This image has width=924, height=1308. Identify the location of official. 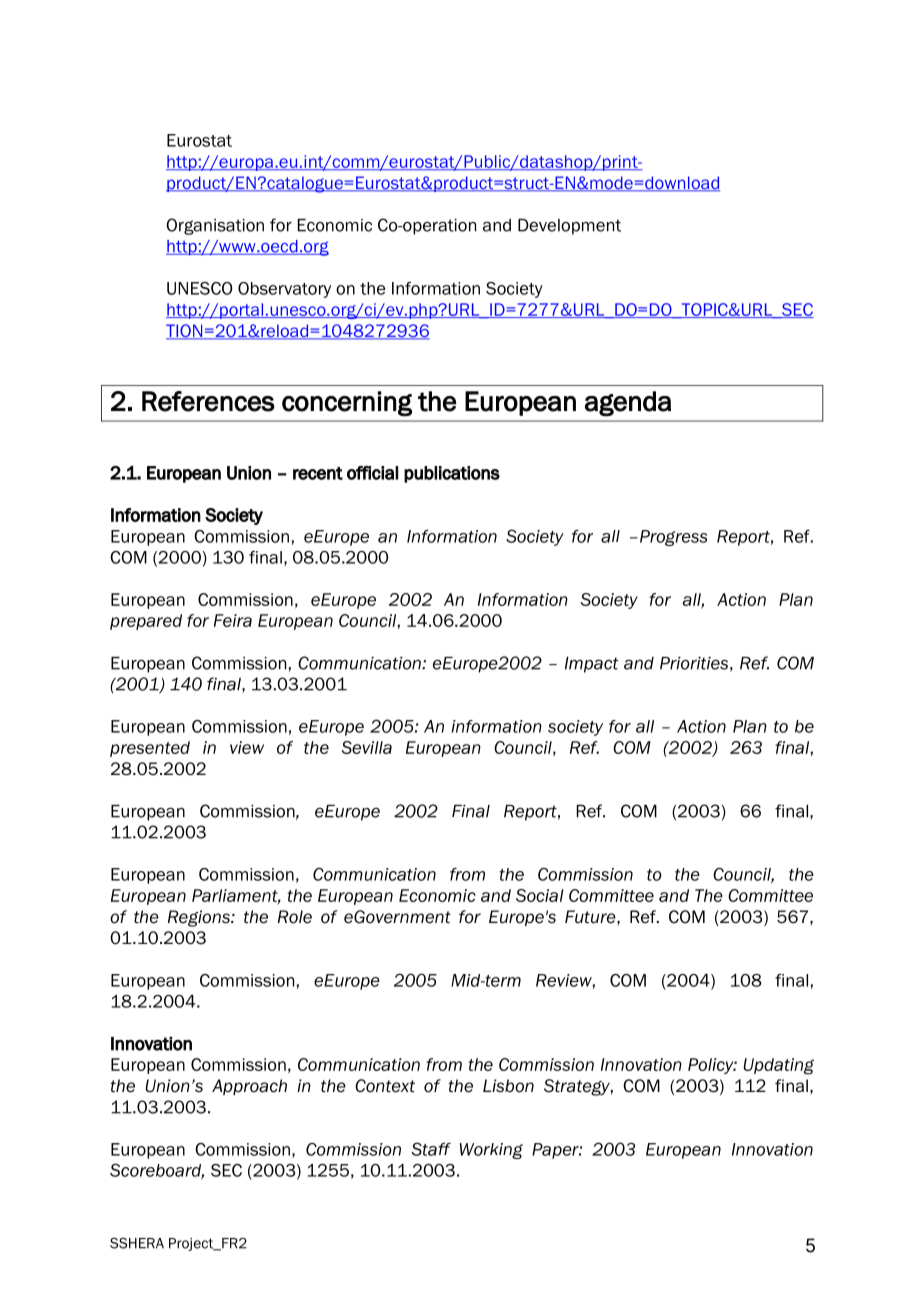
(373, 473).
